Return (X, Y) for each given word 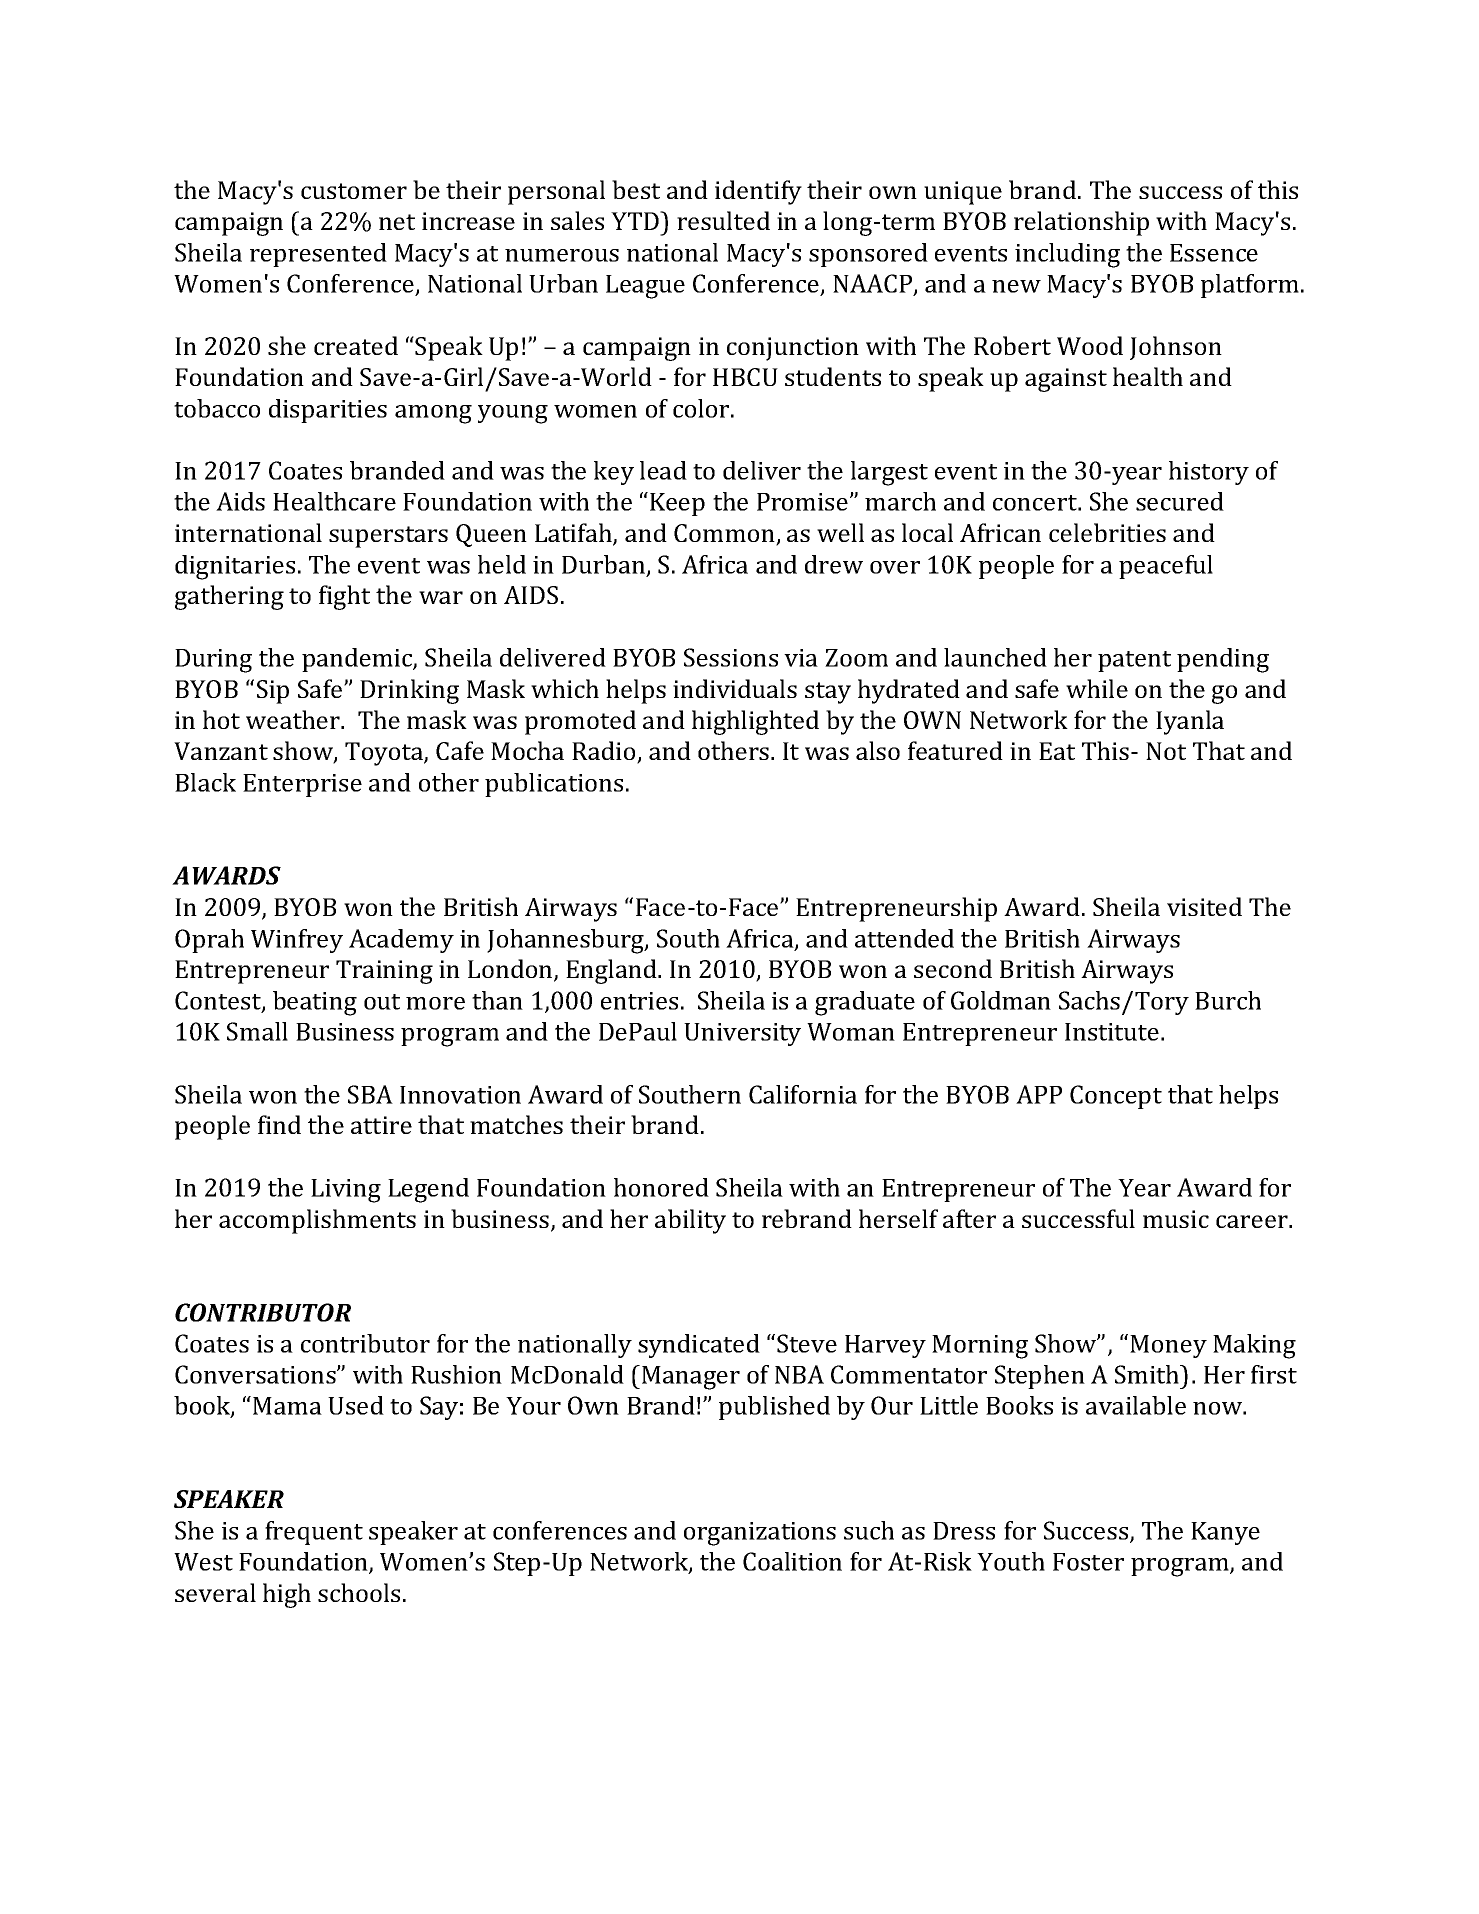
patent (1134, 661)
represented (318, 255)
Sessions (731, 657)
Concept (1116, 1097)
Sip (273, 692)
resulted (723, 220)
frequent (314, 1533)
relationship (1081, 223)
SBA (370, 1094)
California (803, 1094)
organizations (760, 1534)
